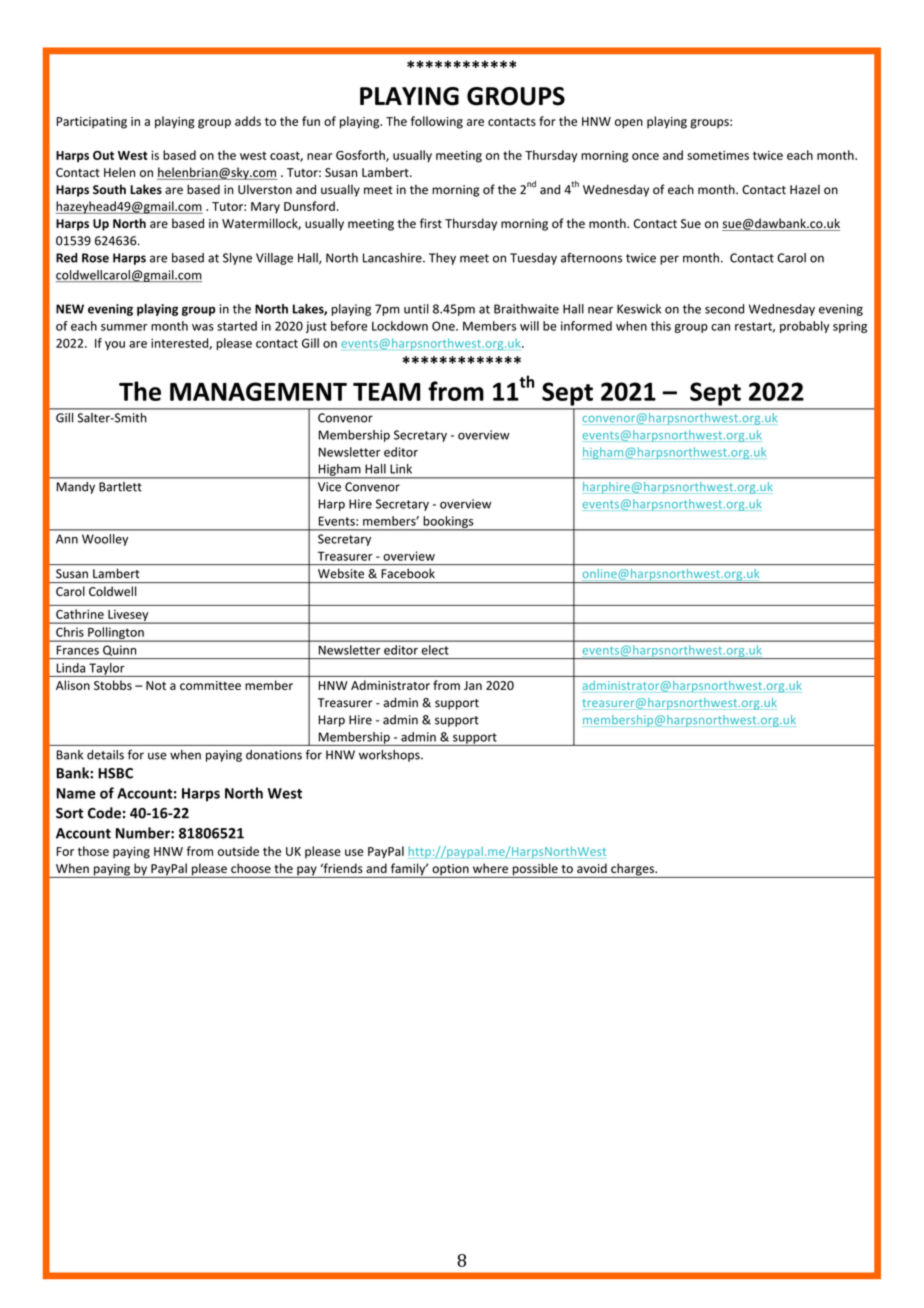 This image has width=924, height=1308. Describe the element at coordinates (386, 392) in the image. I see `TEAM` at that location.
